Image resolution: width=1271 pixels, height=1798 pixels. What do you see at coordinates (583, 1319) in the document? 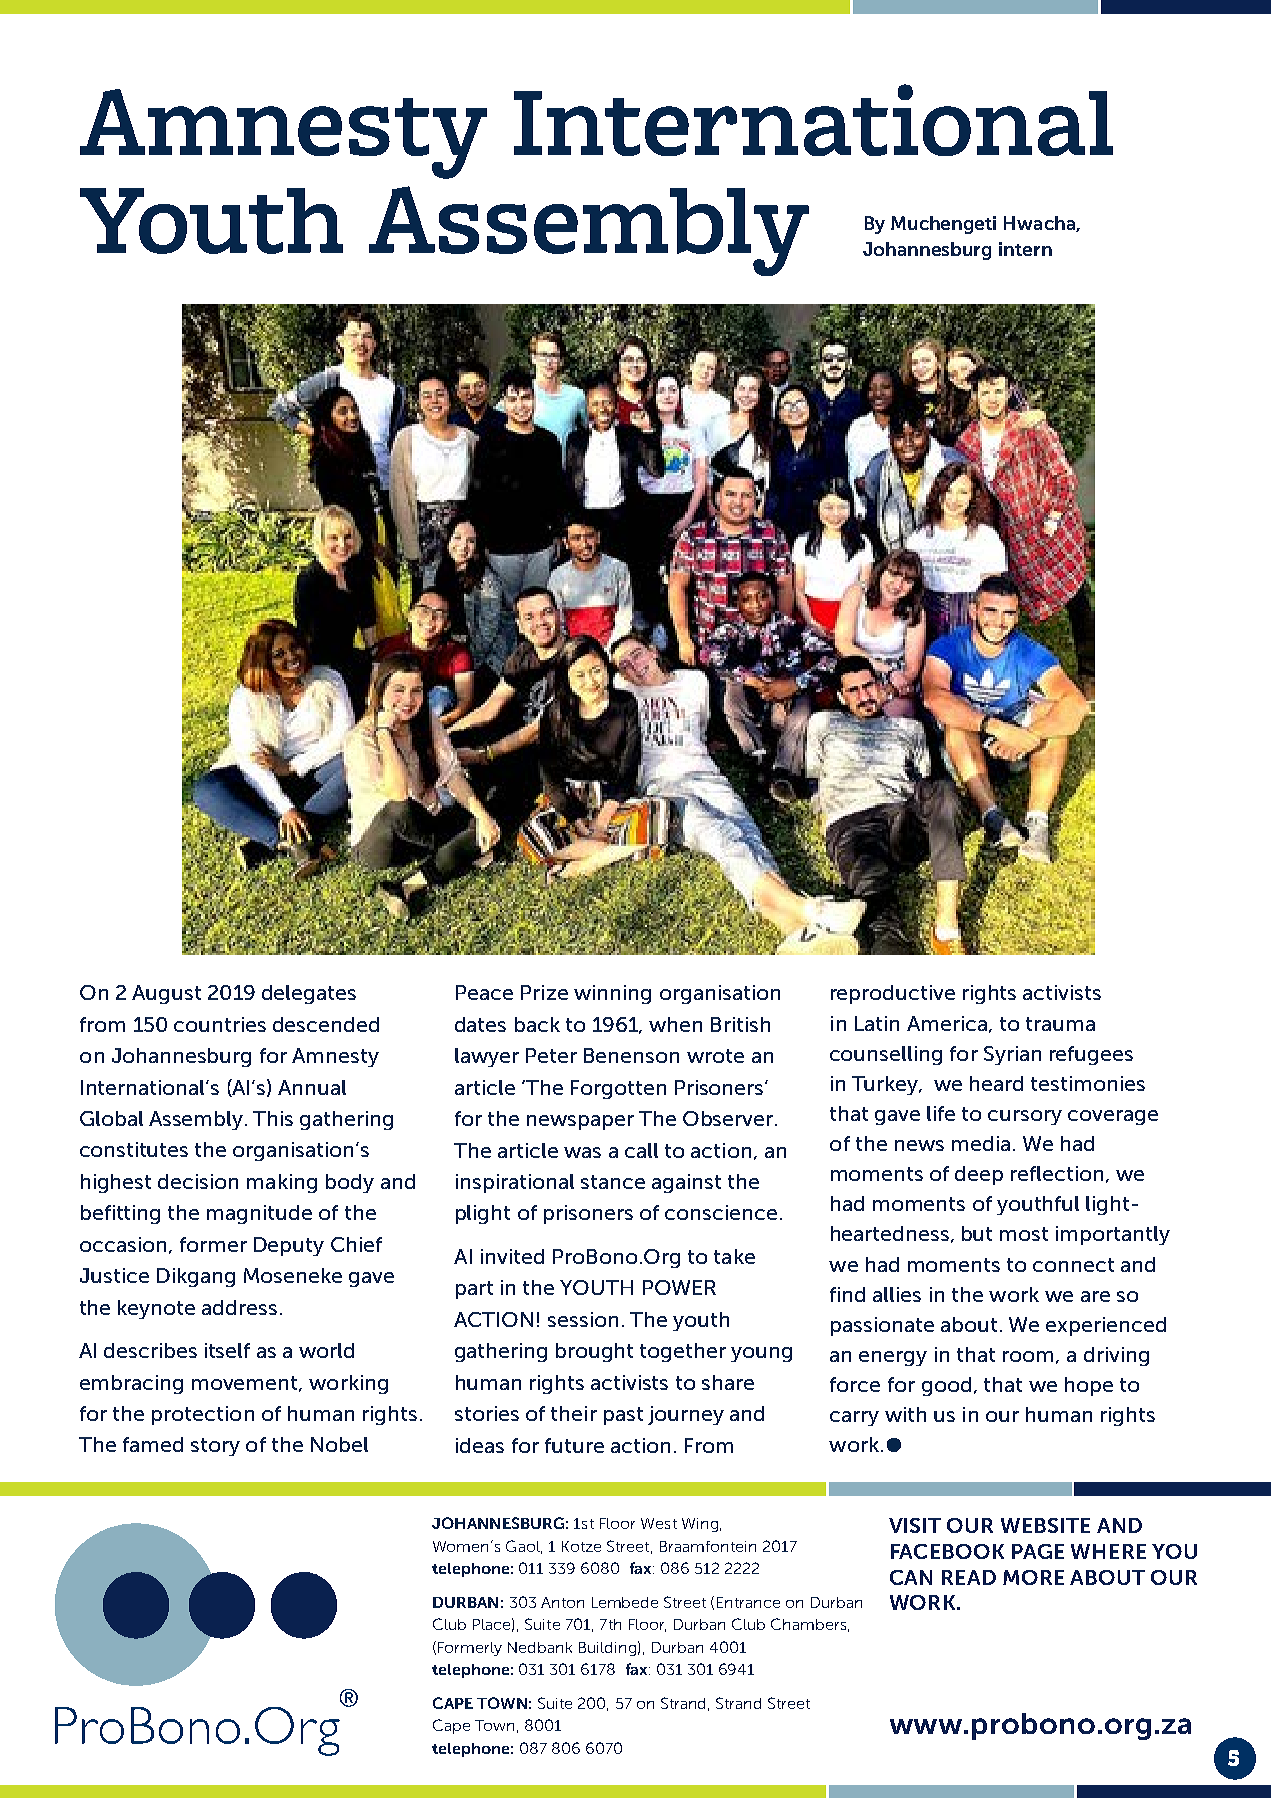
I see `session` at bounding box center [583, 1319].
